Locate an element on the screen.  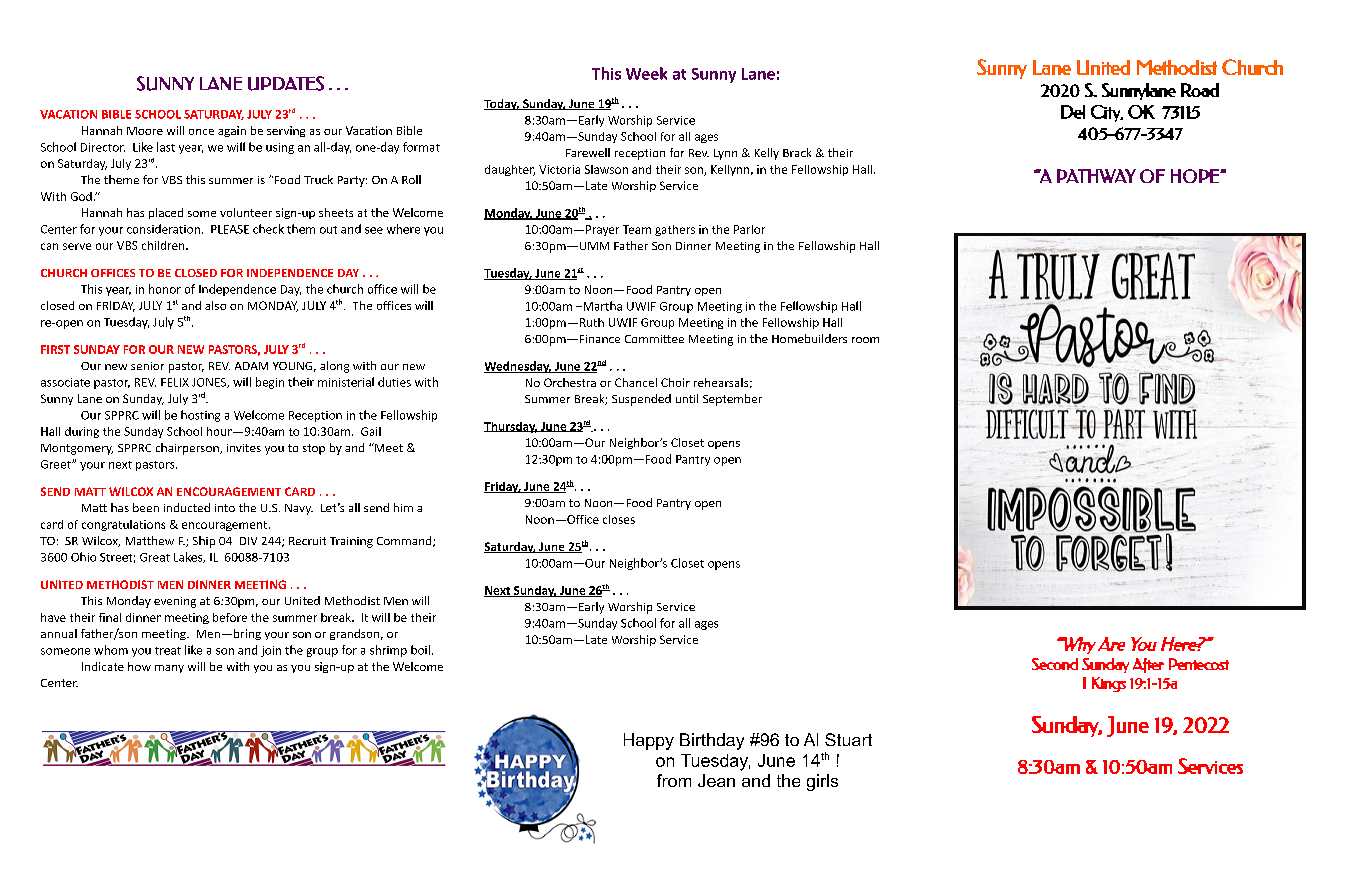
Suspended is located at coordinates (641, 400).
